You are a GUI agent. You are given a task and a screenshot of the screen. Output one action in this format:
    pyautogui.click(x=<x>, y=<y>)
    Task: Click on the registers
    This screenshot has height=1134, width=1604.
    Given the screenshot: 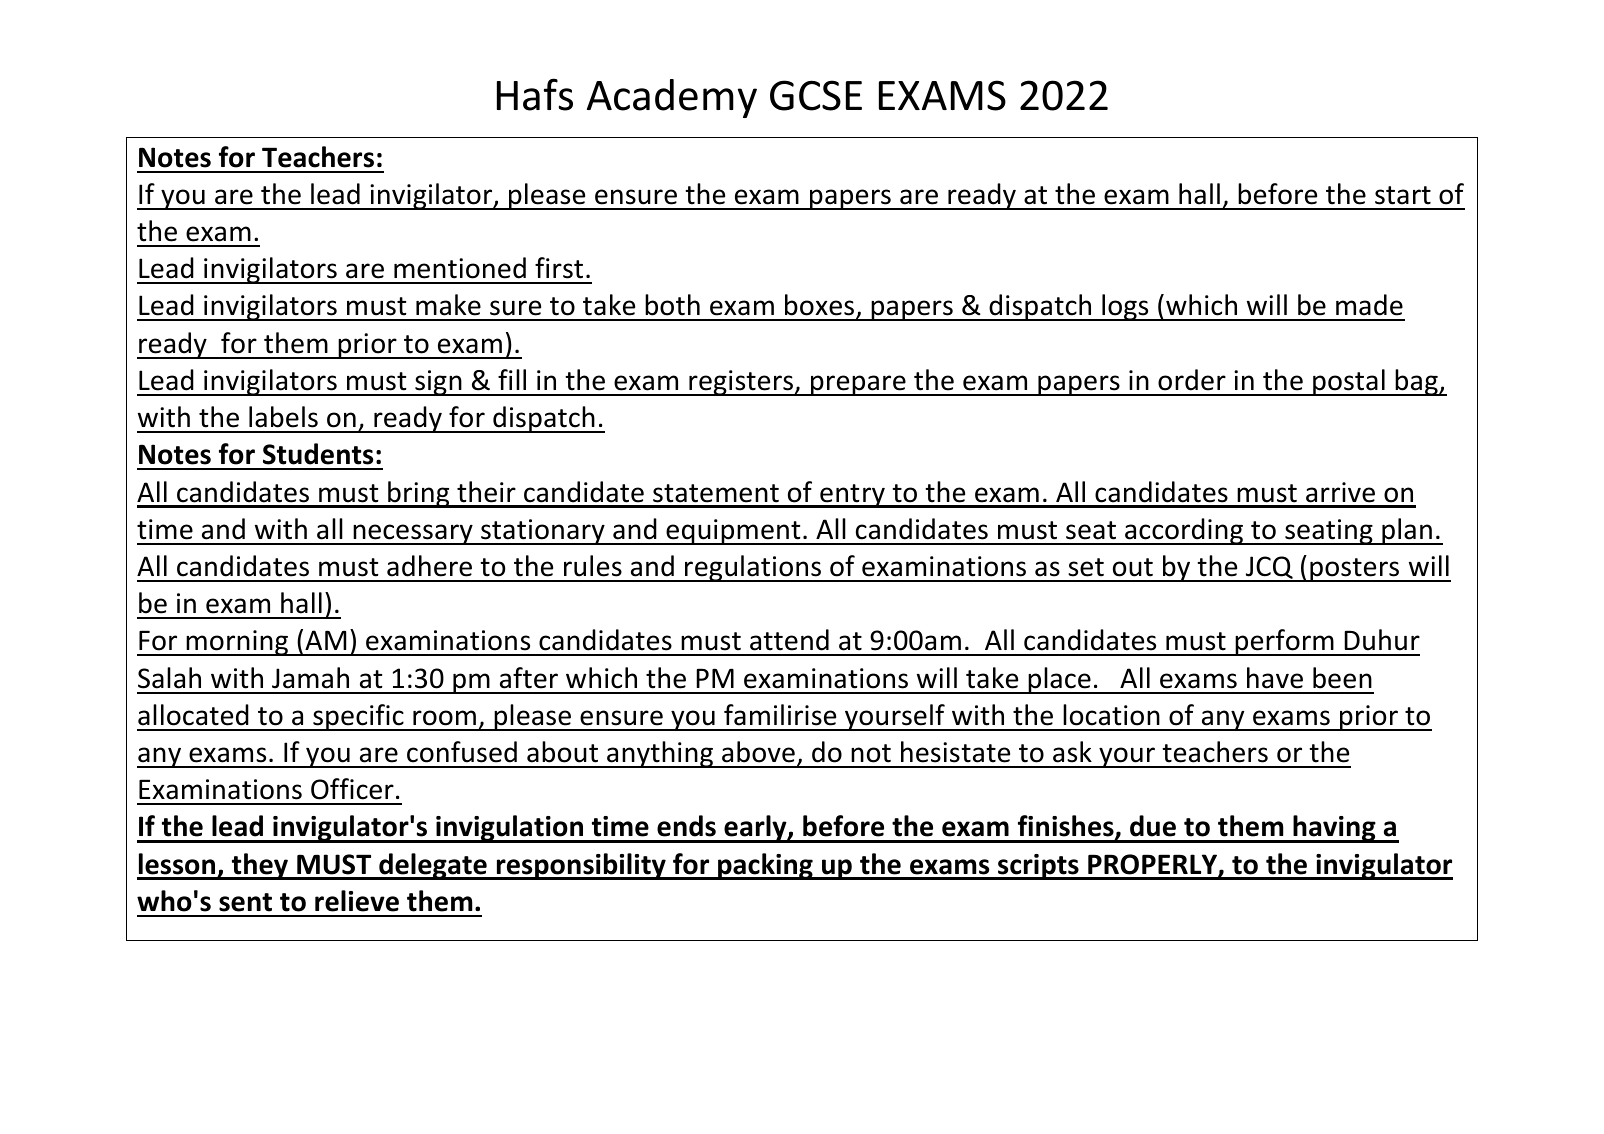 What is the action you would take?
    pyautogui.click(x=741, y=383)
